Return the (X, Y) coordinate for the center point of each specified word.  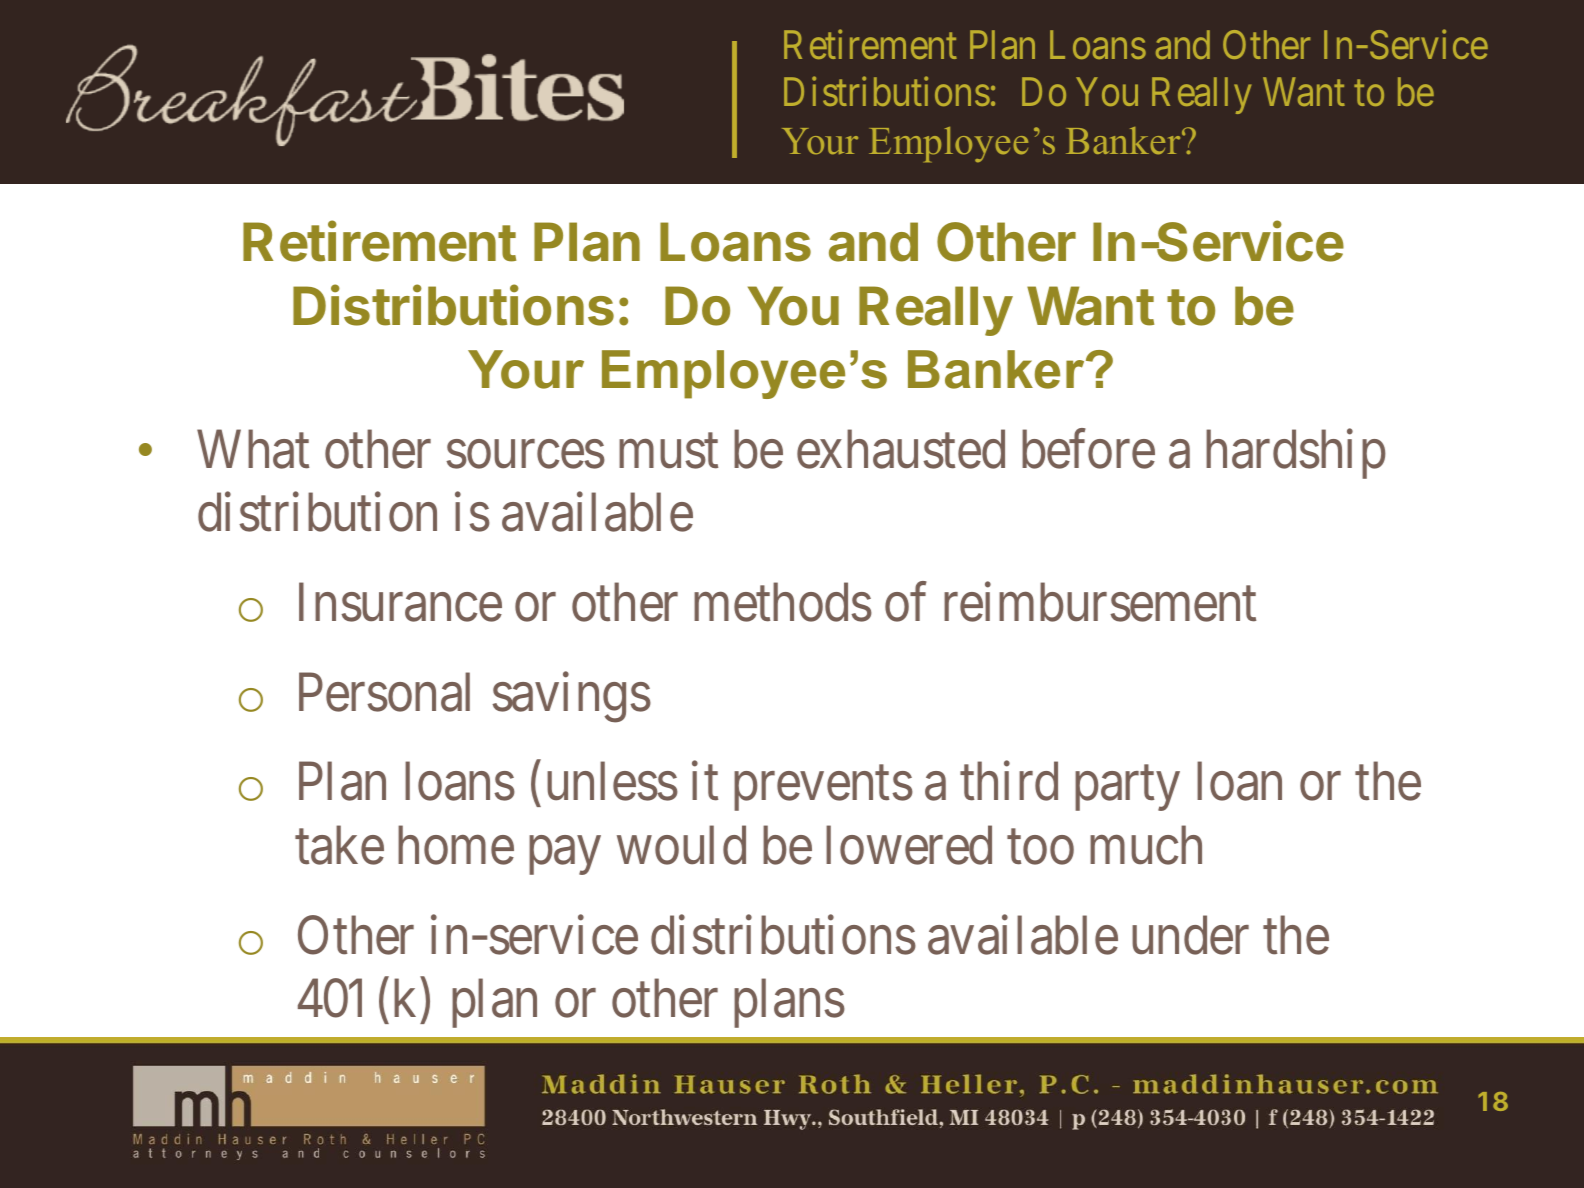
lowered (909, 845)
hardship (1296, 454)
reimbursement (1100, 602)
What (253, 449)
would (681, 845)
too (1040, 848)
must (668, 452)
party (1127, 789)
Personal (384, 692)
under (1190, 935)
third (1009, 781)
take (339, 845)
